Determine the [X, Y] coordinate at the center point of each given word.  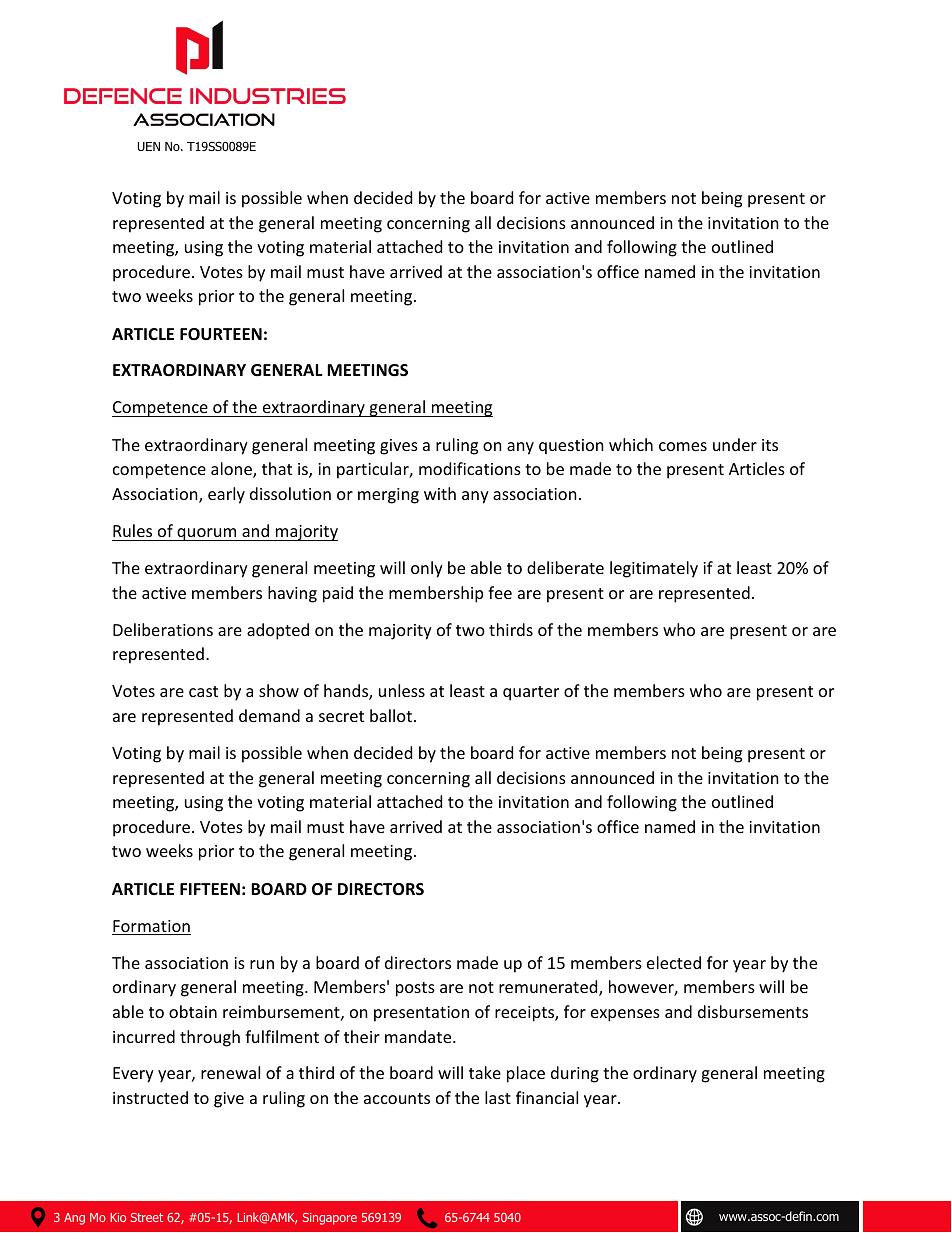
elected [674, 962]
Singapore [330, 1219]
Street [147, 1217]
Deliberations [163, 629]
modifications [470, 468]
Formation [151, 927]
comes [683, 446]
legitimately [654, 569]
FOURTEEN [221, 334]
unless [402, 690]
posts [415, 989]
